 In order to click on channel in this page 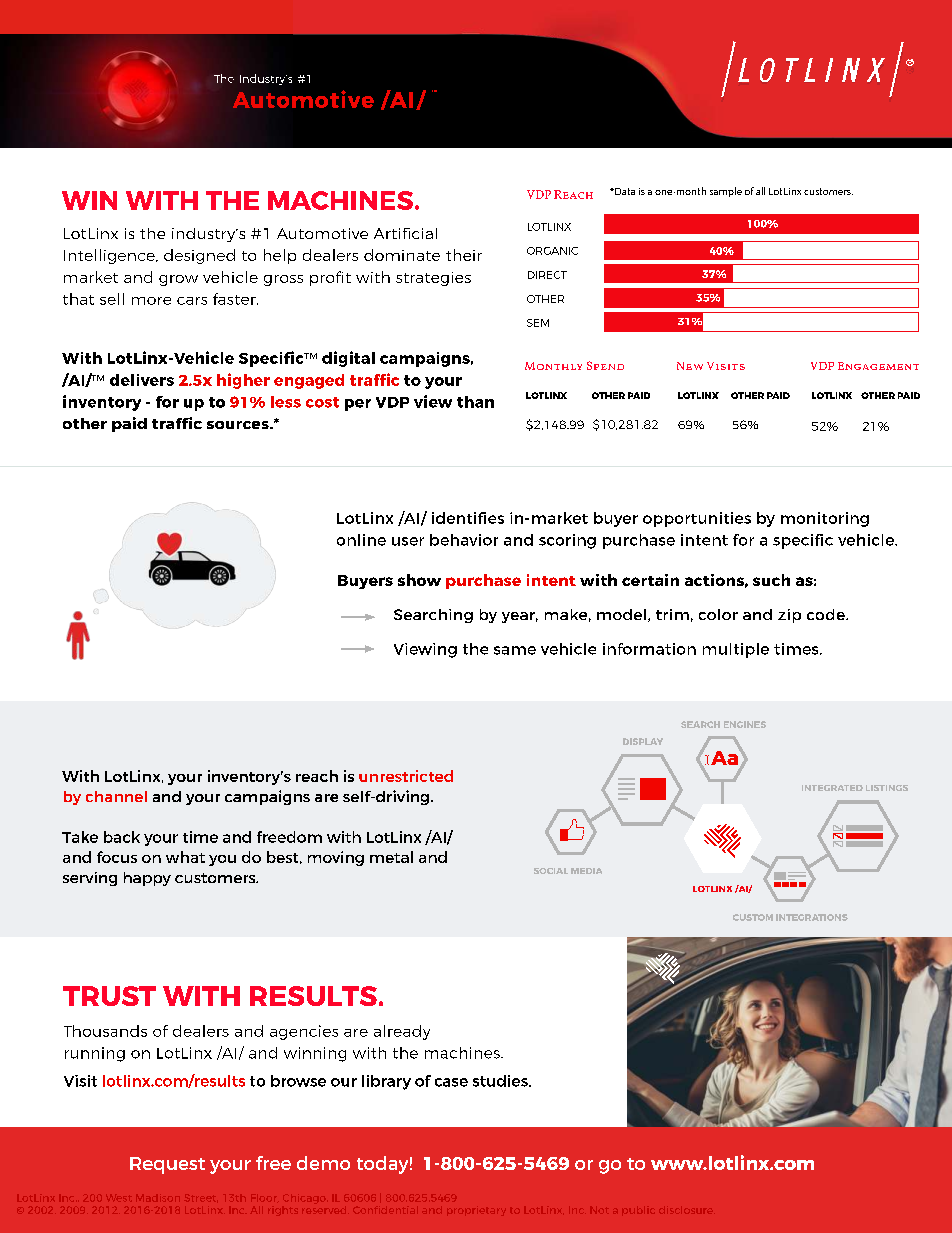, I will do `click(116, 796)`.
